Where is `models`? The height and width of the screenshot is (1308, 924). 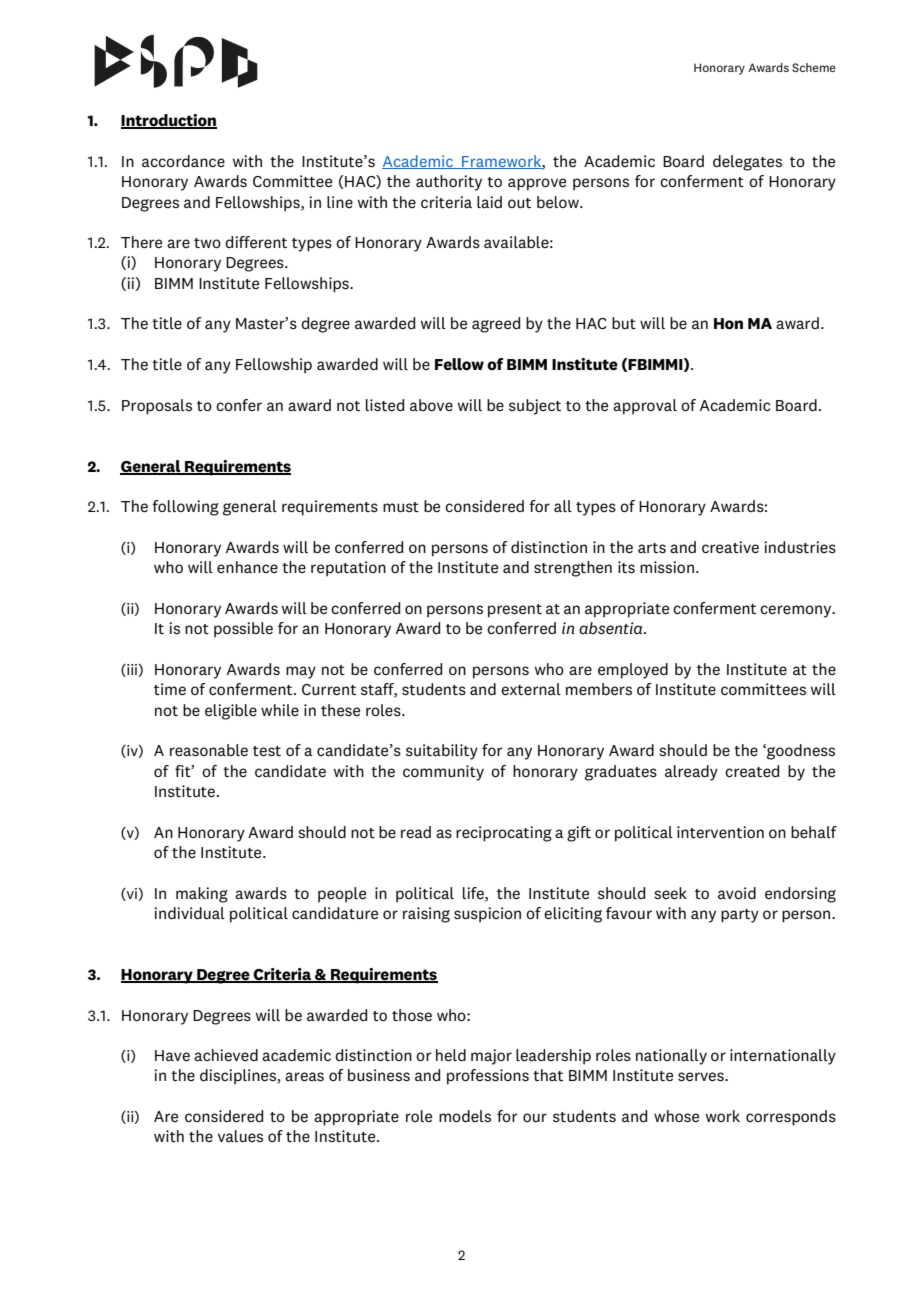 models is located at coordinates (465, 1116).
